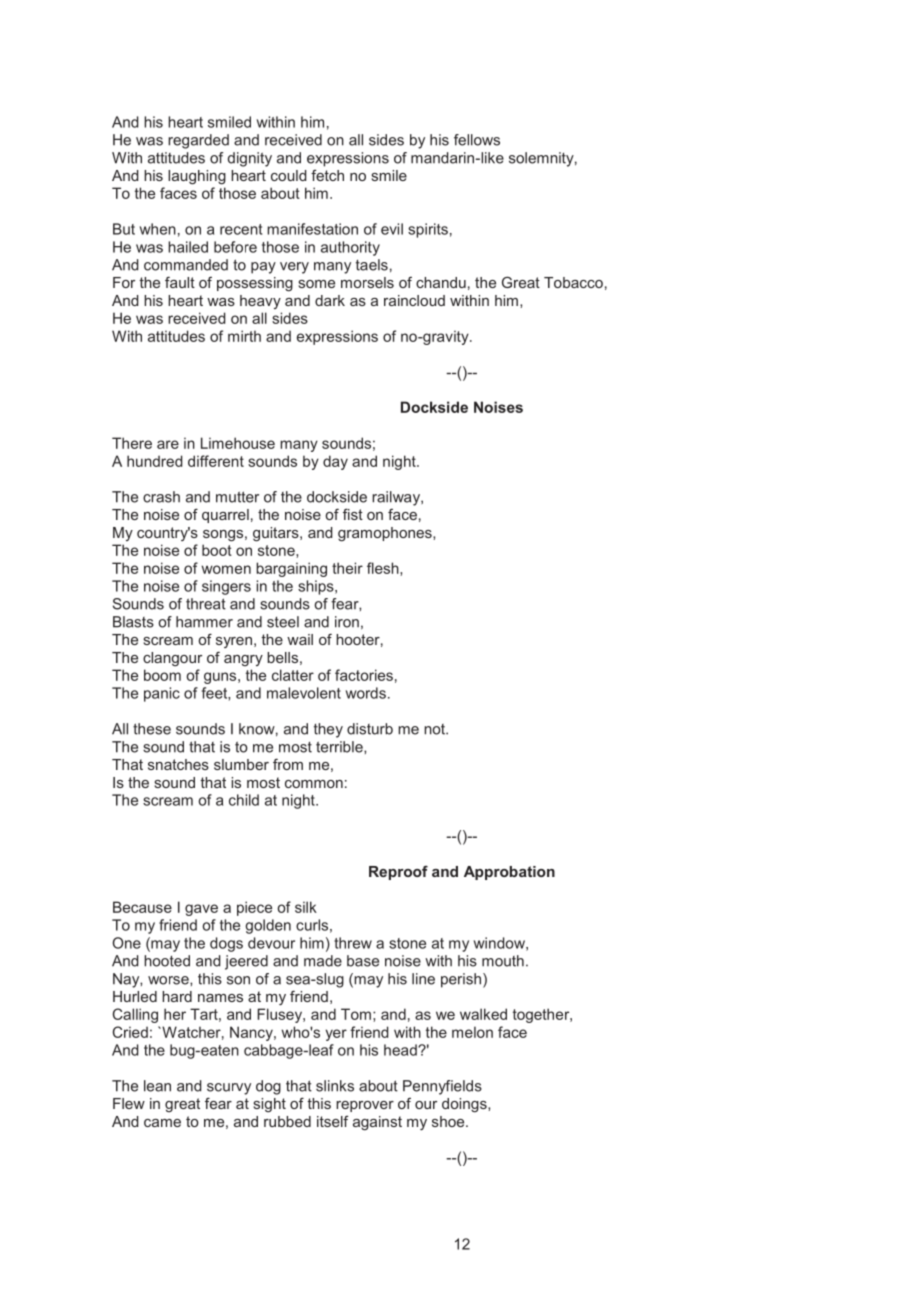 This screenshot has width=924, height=1308. Describe the element at coordinates (328, 730) in the screenshot. I see `they` at that location.
